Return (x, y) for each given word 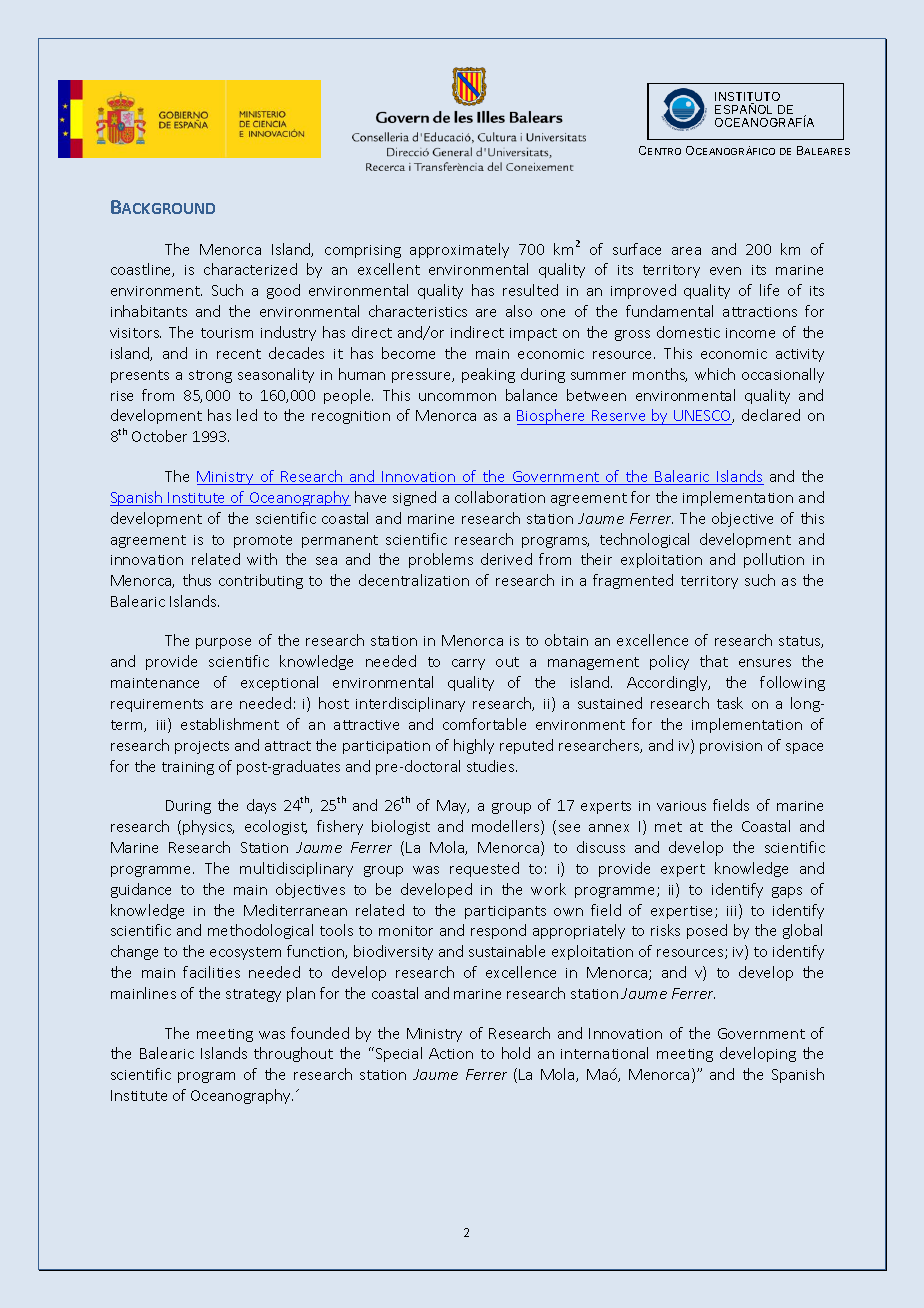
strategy (253, 995)
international (604, 1053)
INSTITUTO (747, 98)
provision (731, 747)
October (159, 436)
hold (516, 1053)
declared (771, 415)
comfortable (484, 724)
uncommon (457, 397)
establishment (230, 724)
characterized (250, 269)
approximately (459, 250)
